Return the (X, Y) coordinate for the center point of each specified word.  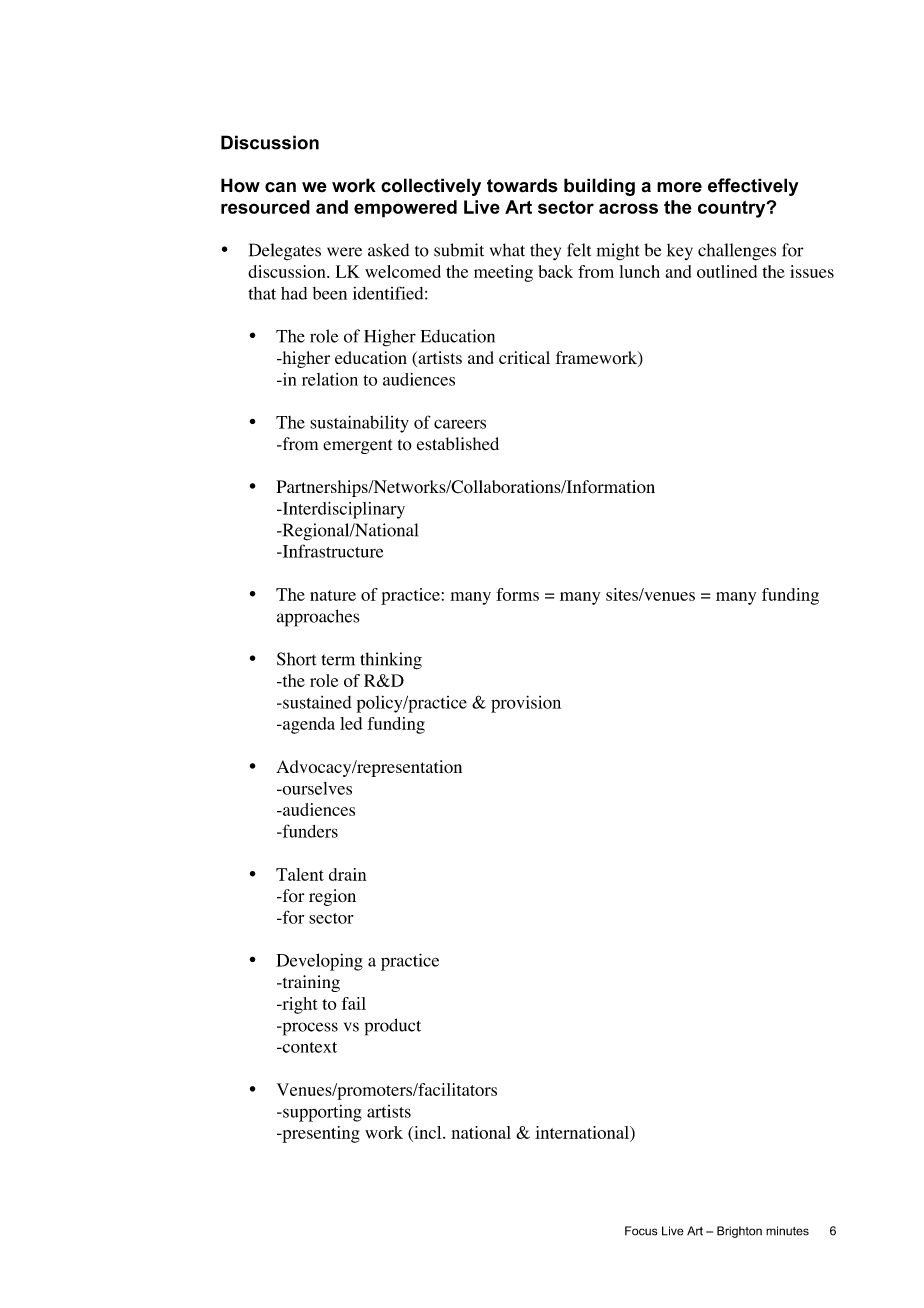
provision (526, 704)
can (280, 187)
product (393, 1027)
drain (348, 874)
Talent (300, 874)
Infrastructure (331, 551)
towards (522, 185)
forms (517, 594)
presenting (320, 1134)
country (733, 209)
